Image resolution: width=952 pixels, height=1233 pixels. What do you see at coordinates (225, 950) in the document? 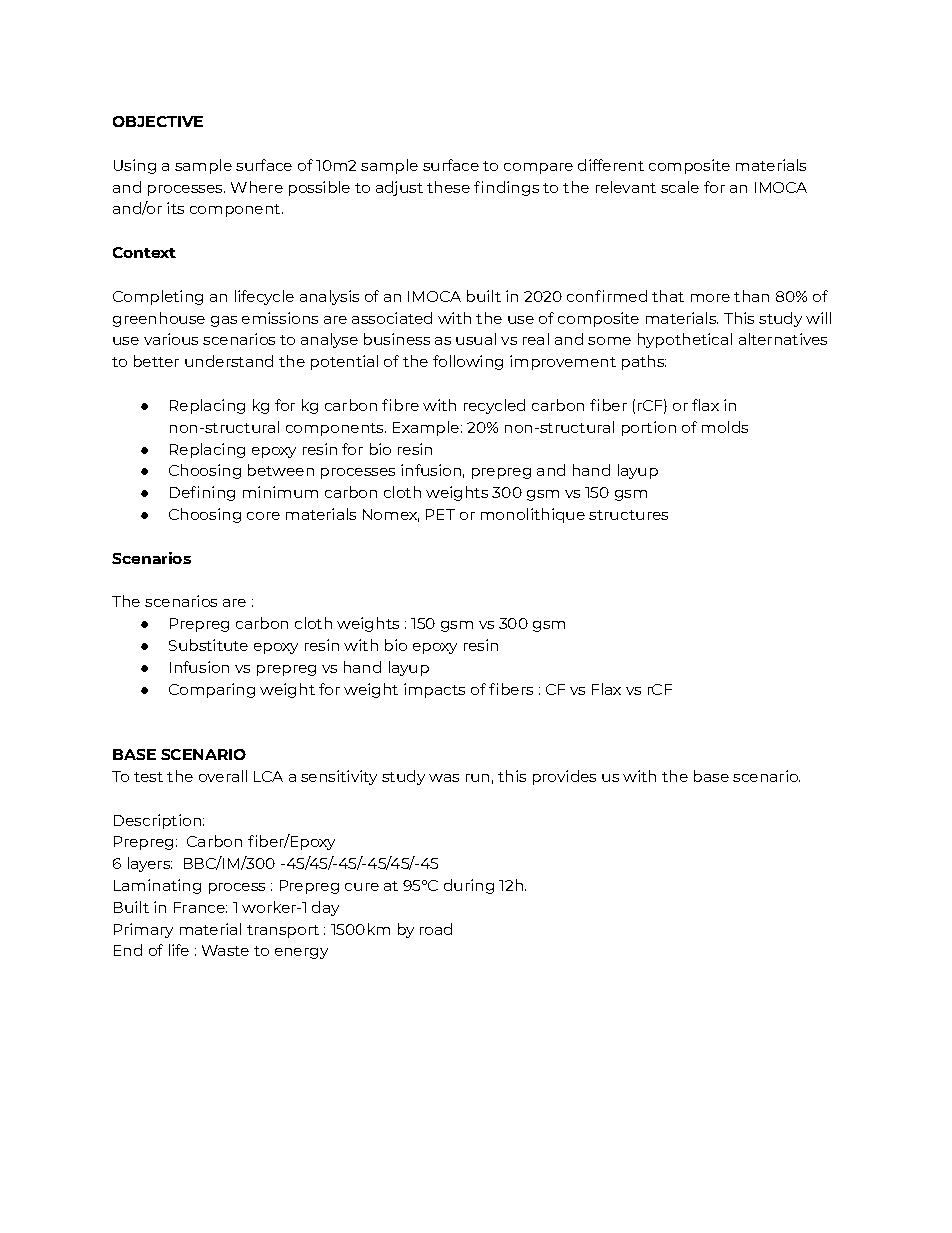
I see `Waste` at bounding box center [225, 950].
